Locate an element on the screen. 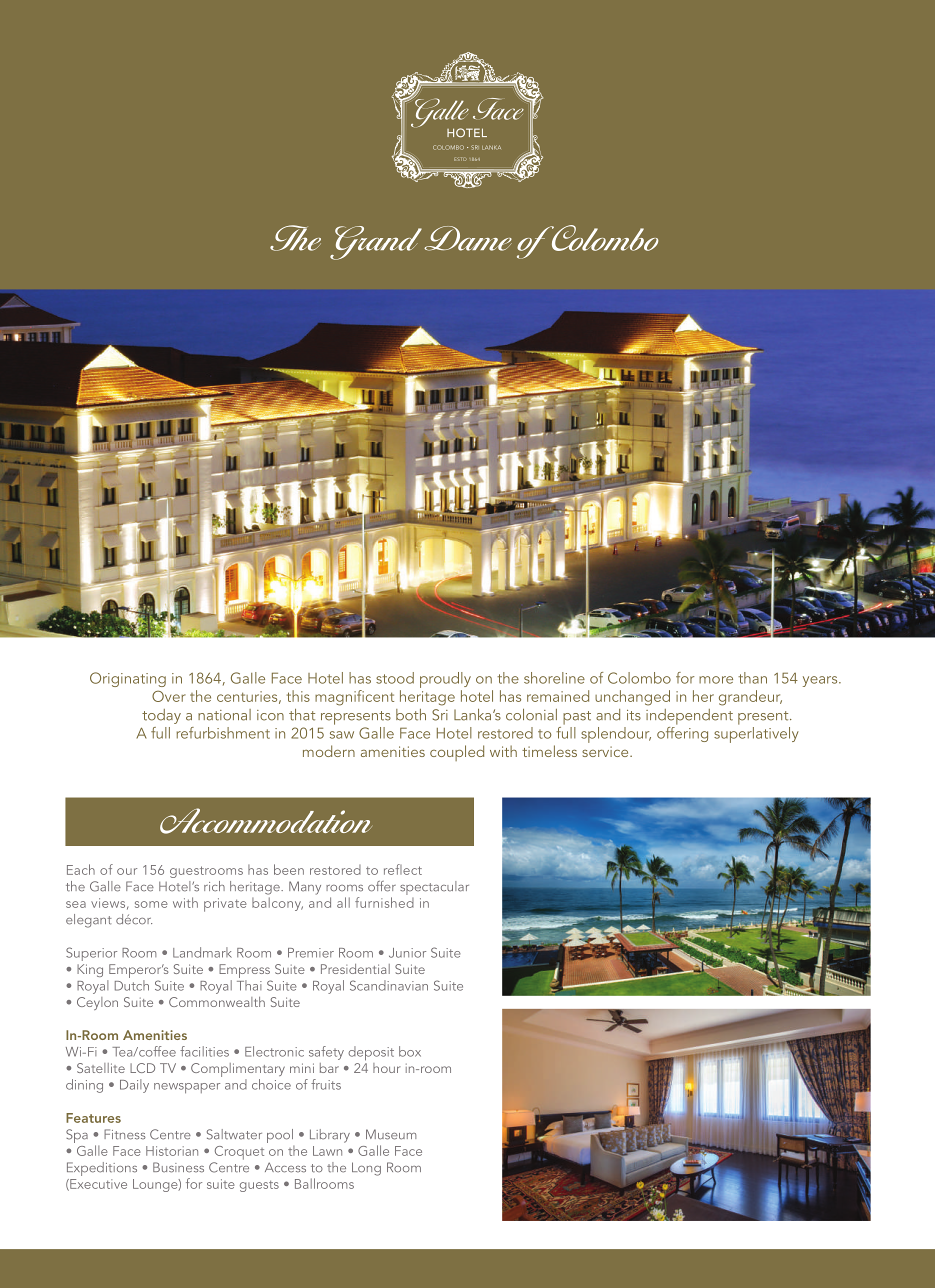 The width and height of the screenshot is (935, 1288). proudly is located at coordinates (445, 680).
